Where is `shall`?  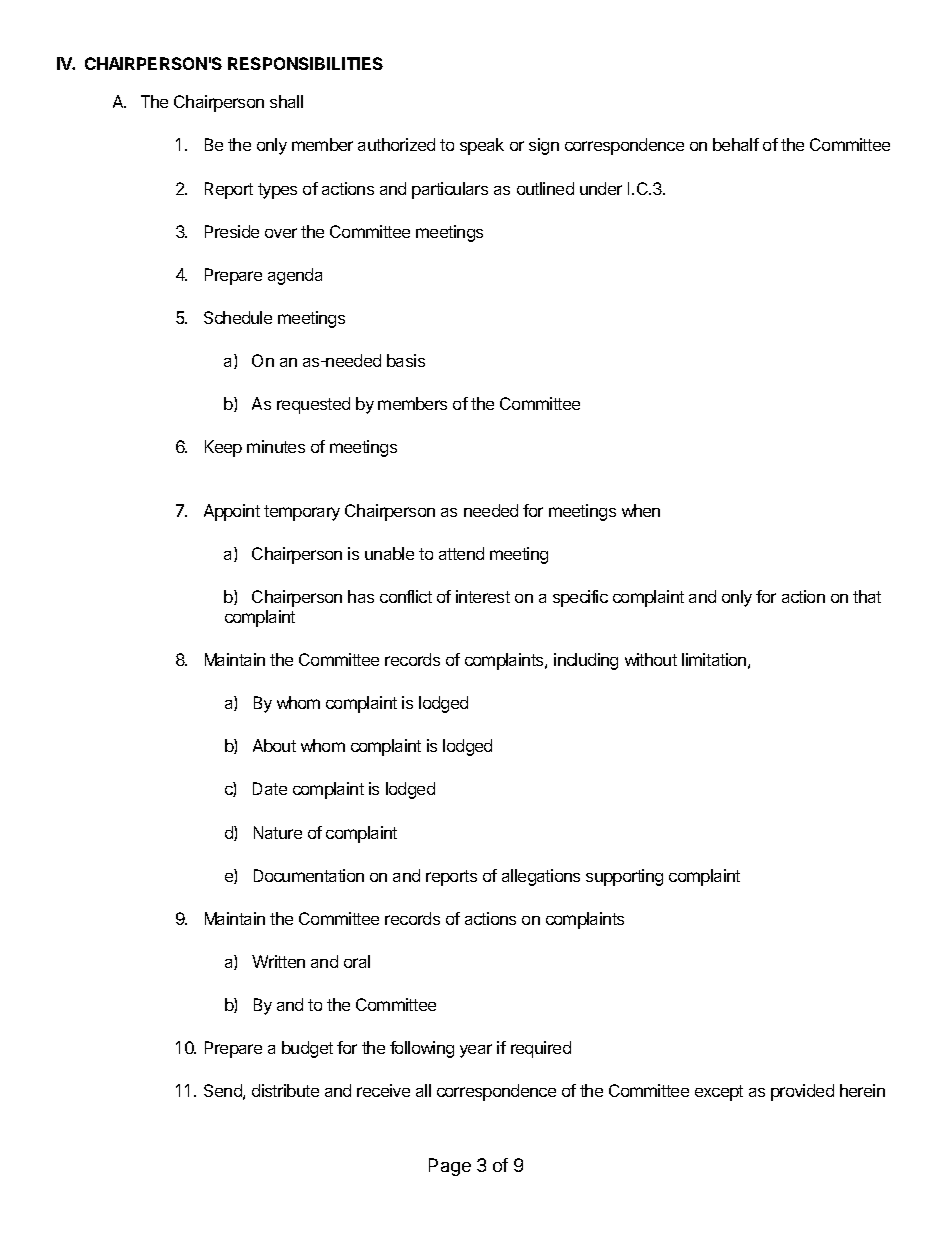
shall is located at coordinates (286, 101).
